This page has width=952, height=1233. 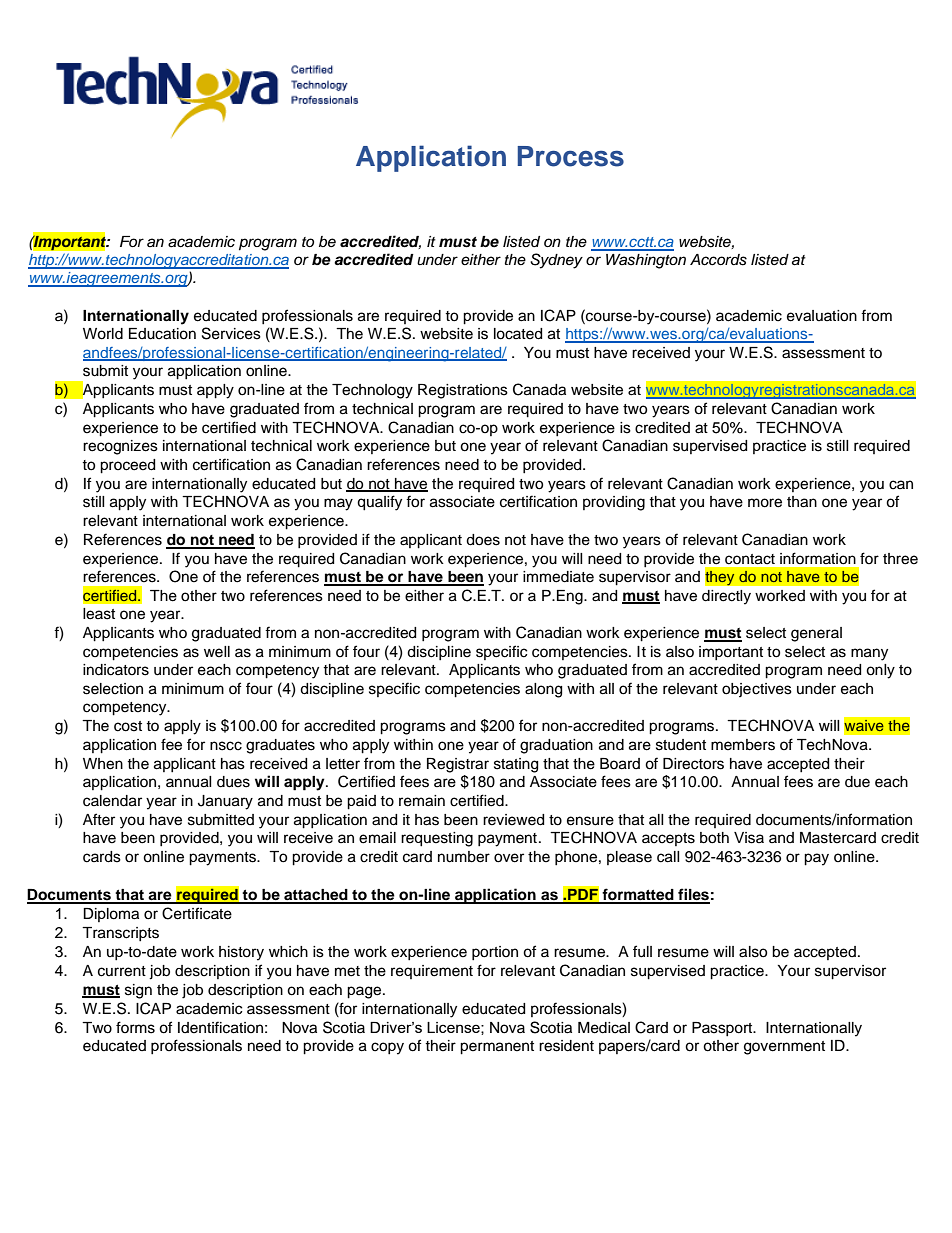 I want to click on Visa, so click(x=749, y=838).
